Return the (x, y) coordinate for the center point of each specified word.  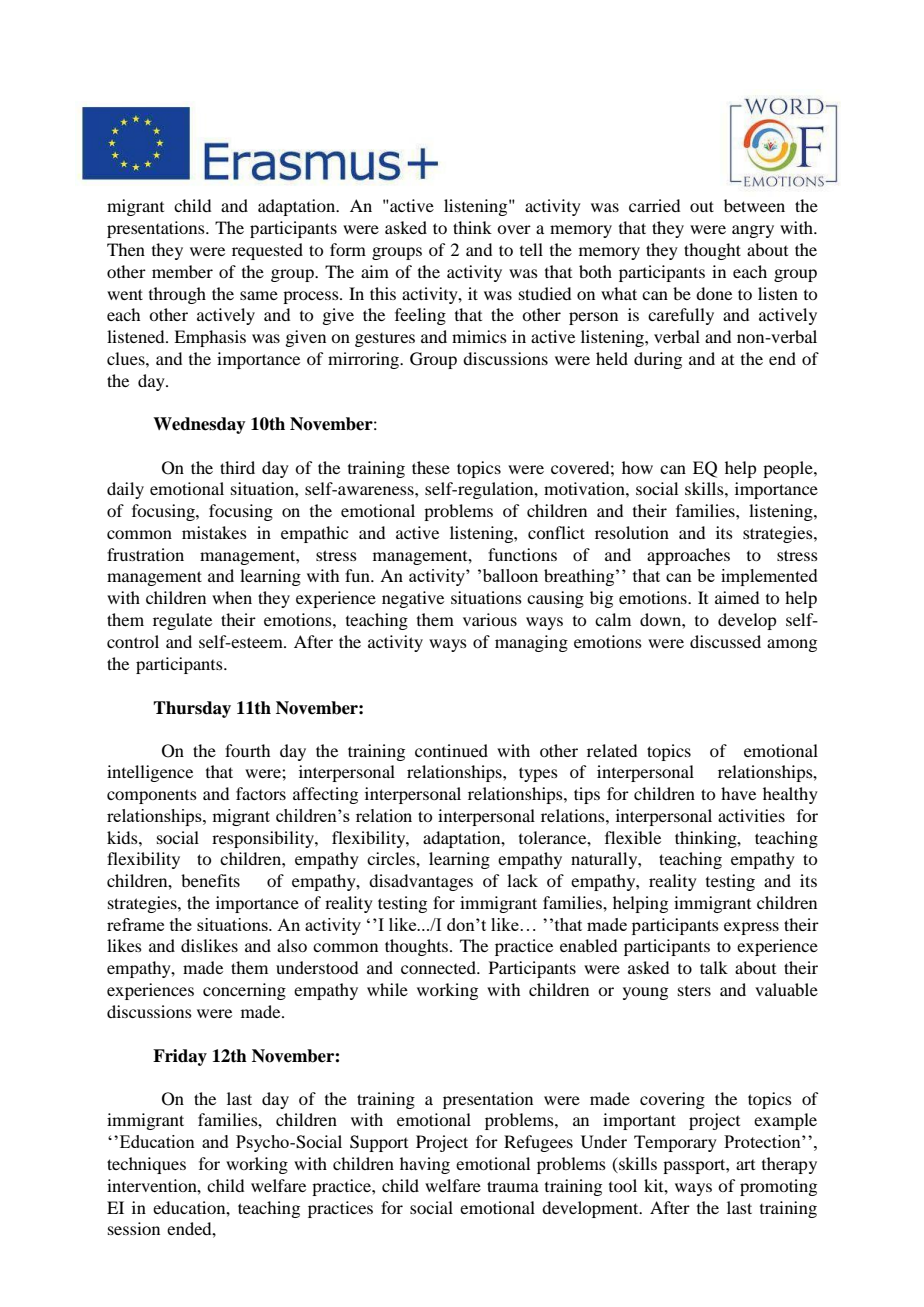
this (383, 293)
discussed (725, 641)
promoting (778, 1187)
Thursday (192, 709)
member (182, 271)
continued (451, 750)
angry (753, 231)
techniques (146, 1165)
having (425, 1165)
